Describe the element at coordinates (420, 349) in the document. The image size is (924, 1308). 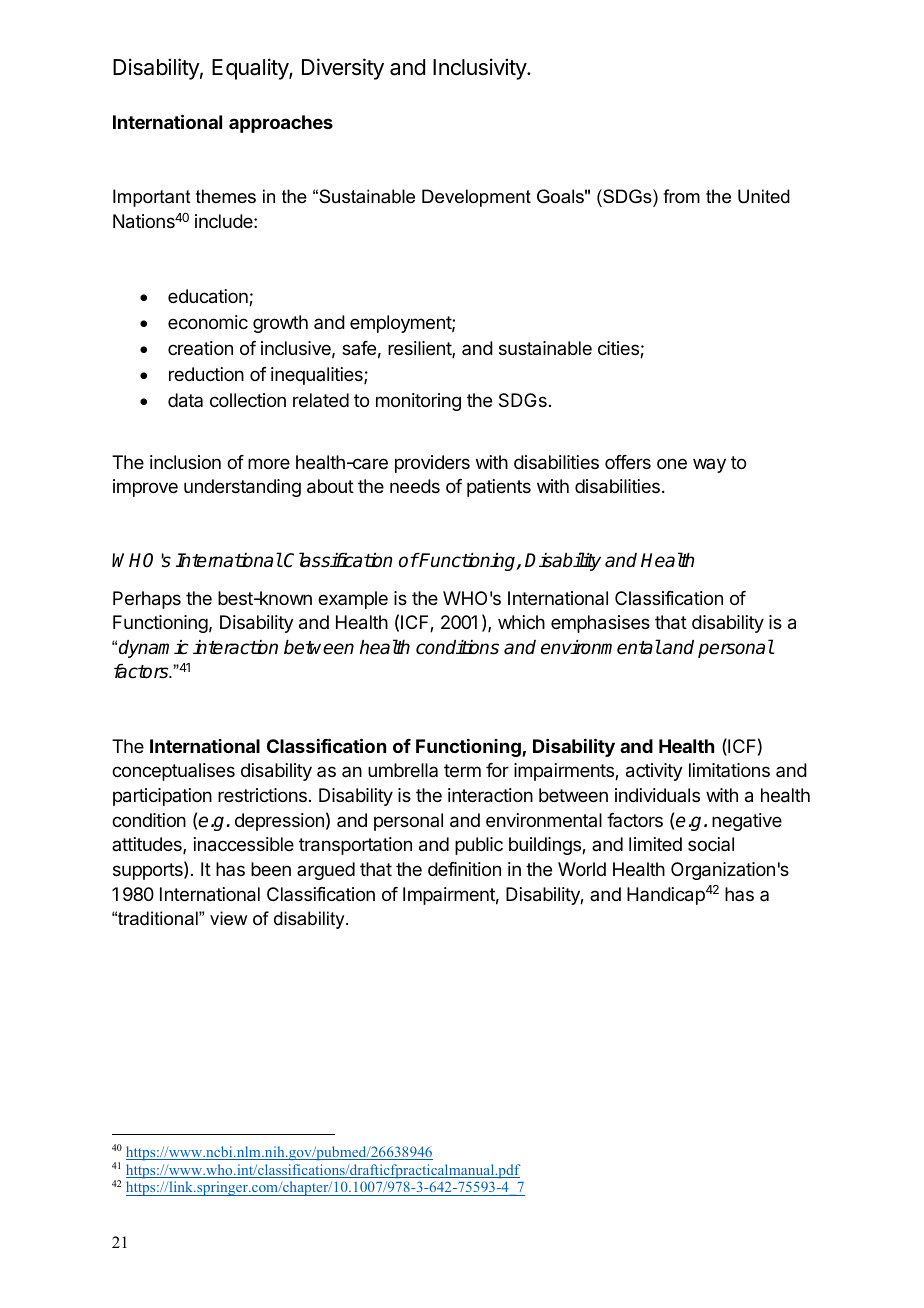
I see `resilient` at that location.
